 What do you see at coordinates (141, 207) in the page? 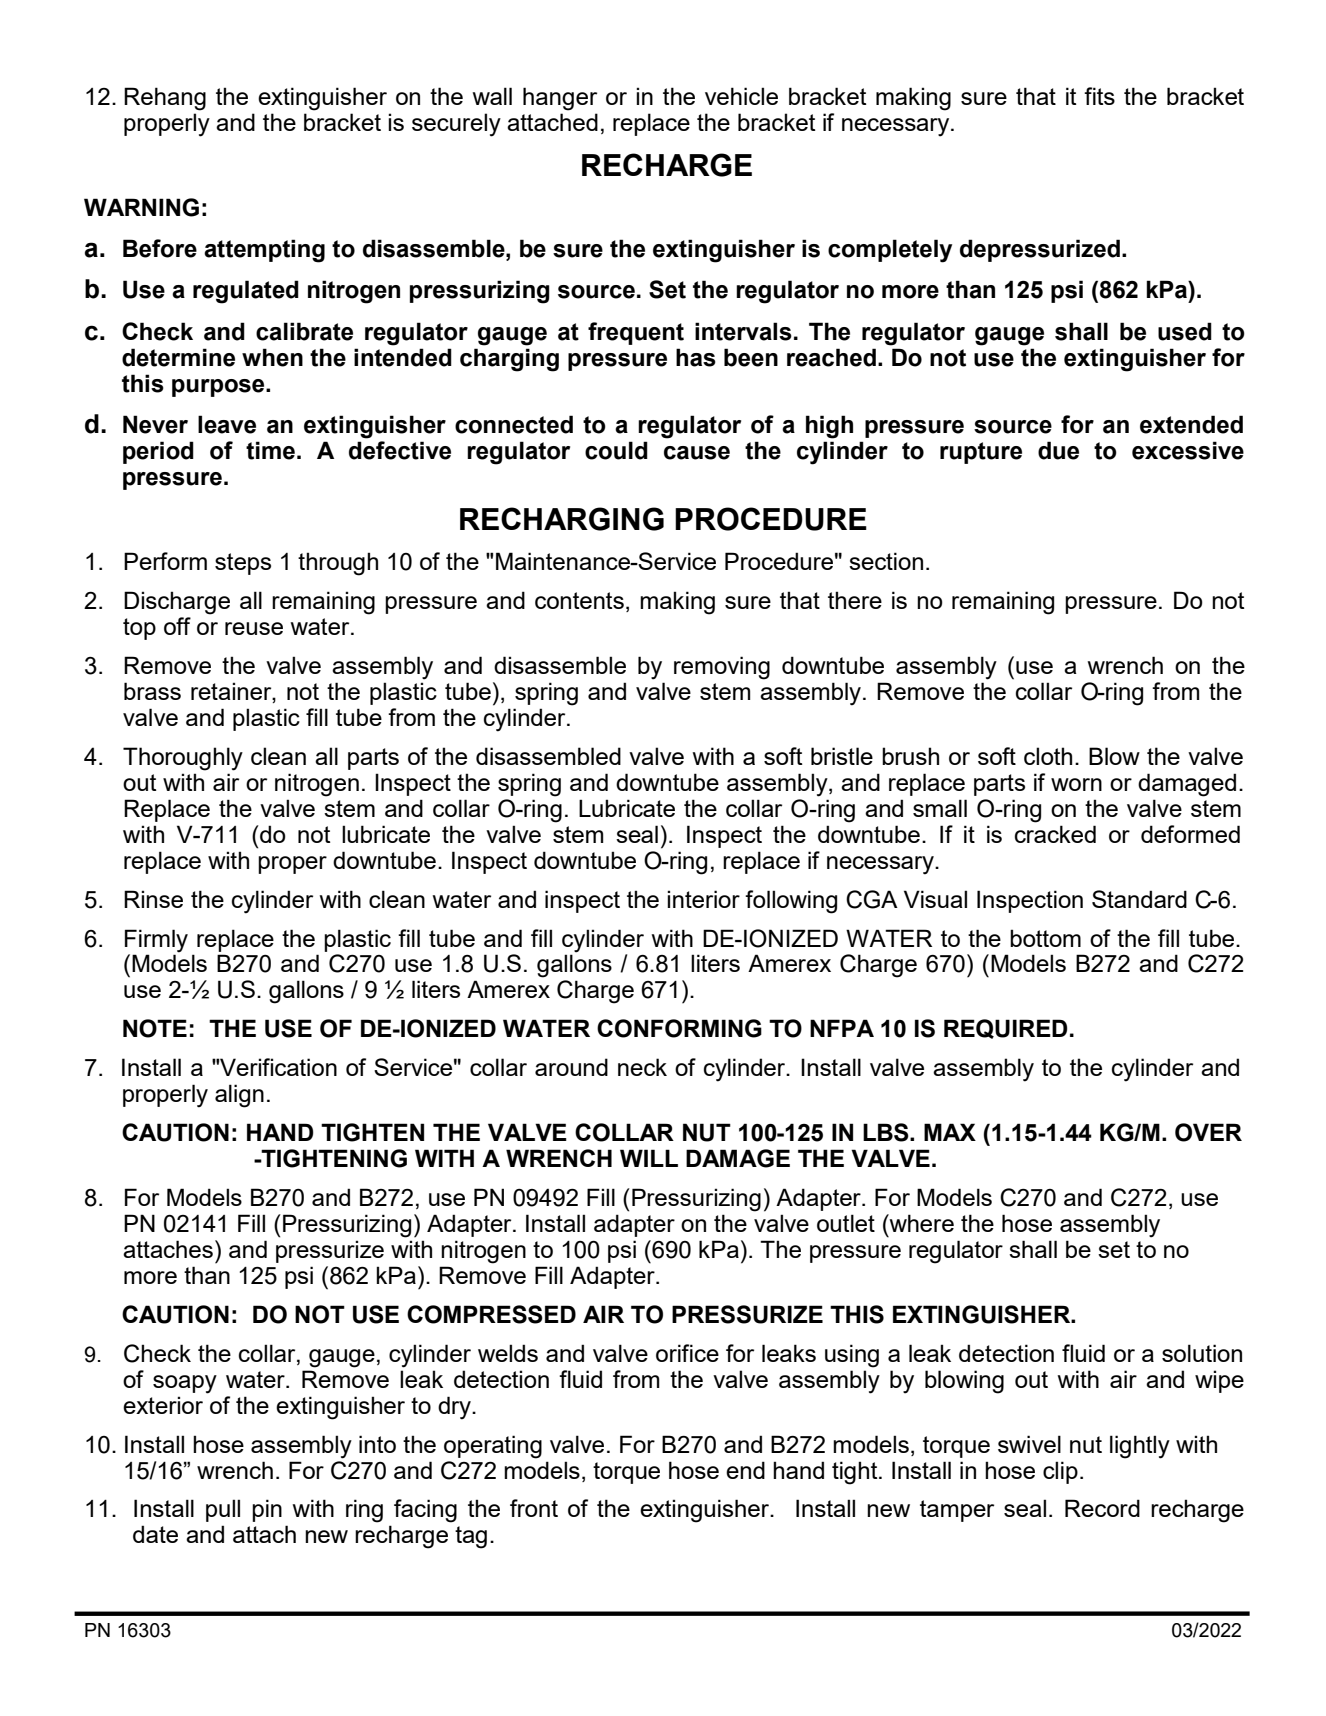
I see `WARNING` at bounding box center [141, 207].
